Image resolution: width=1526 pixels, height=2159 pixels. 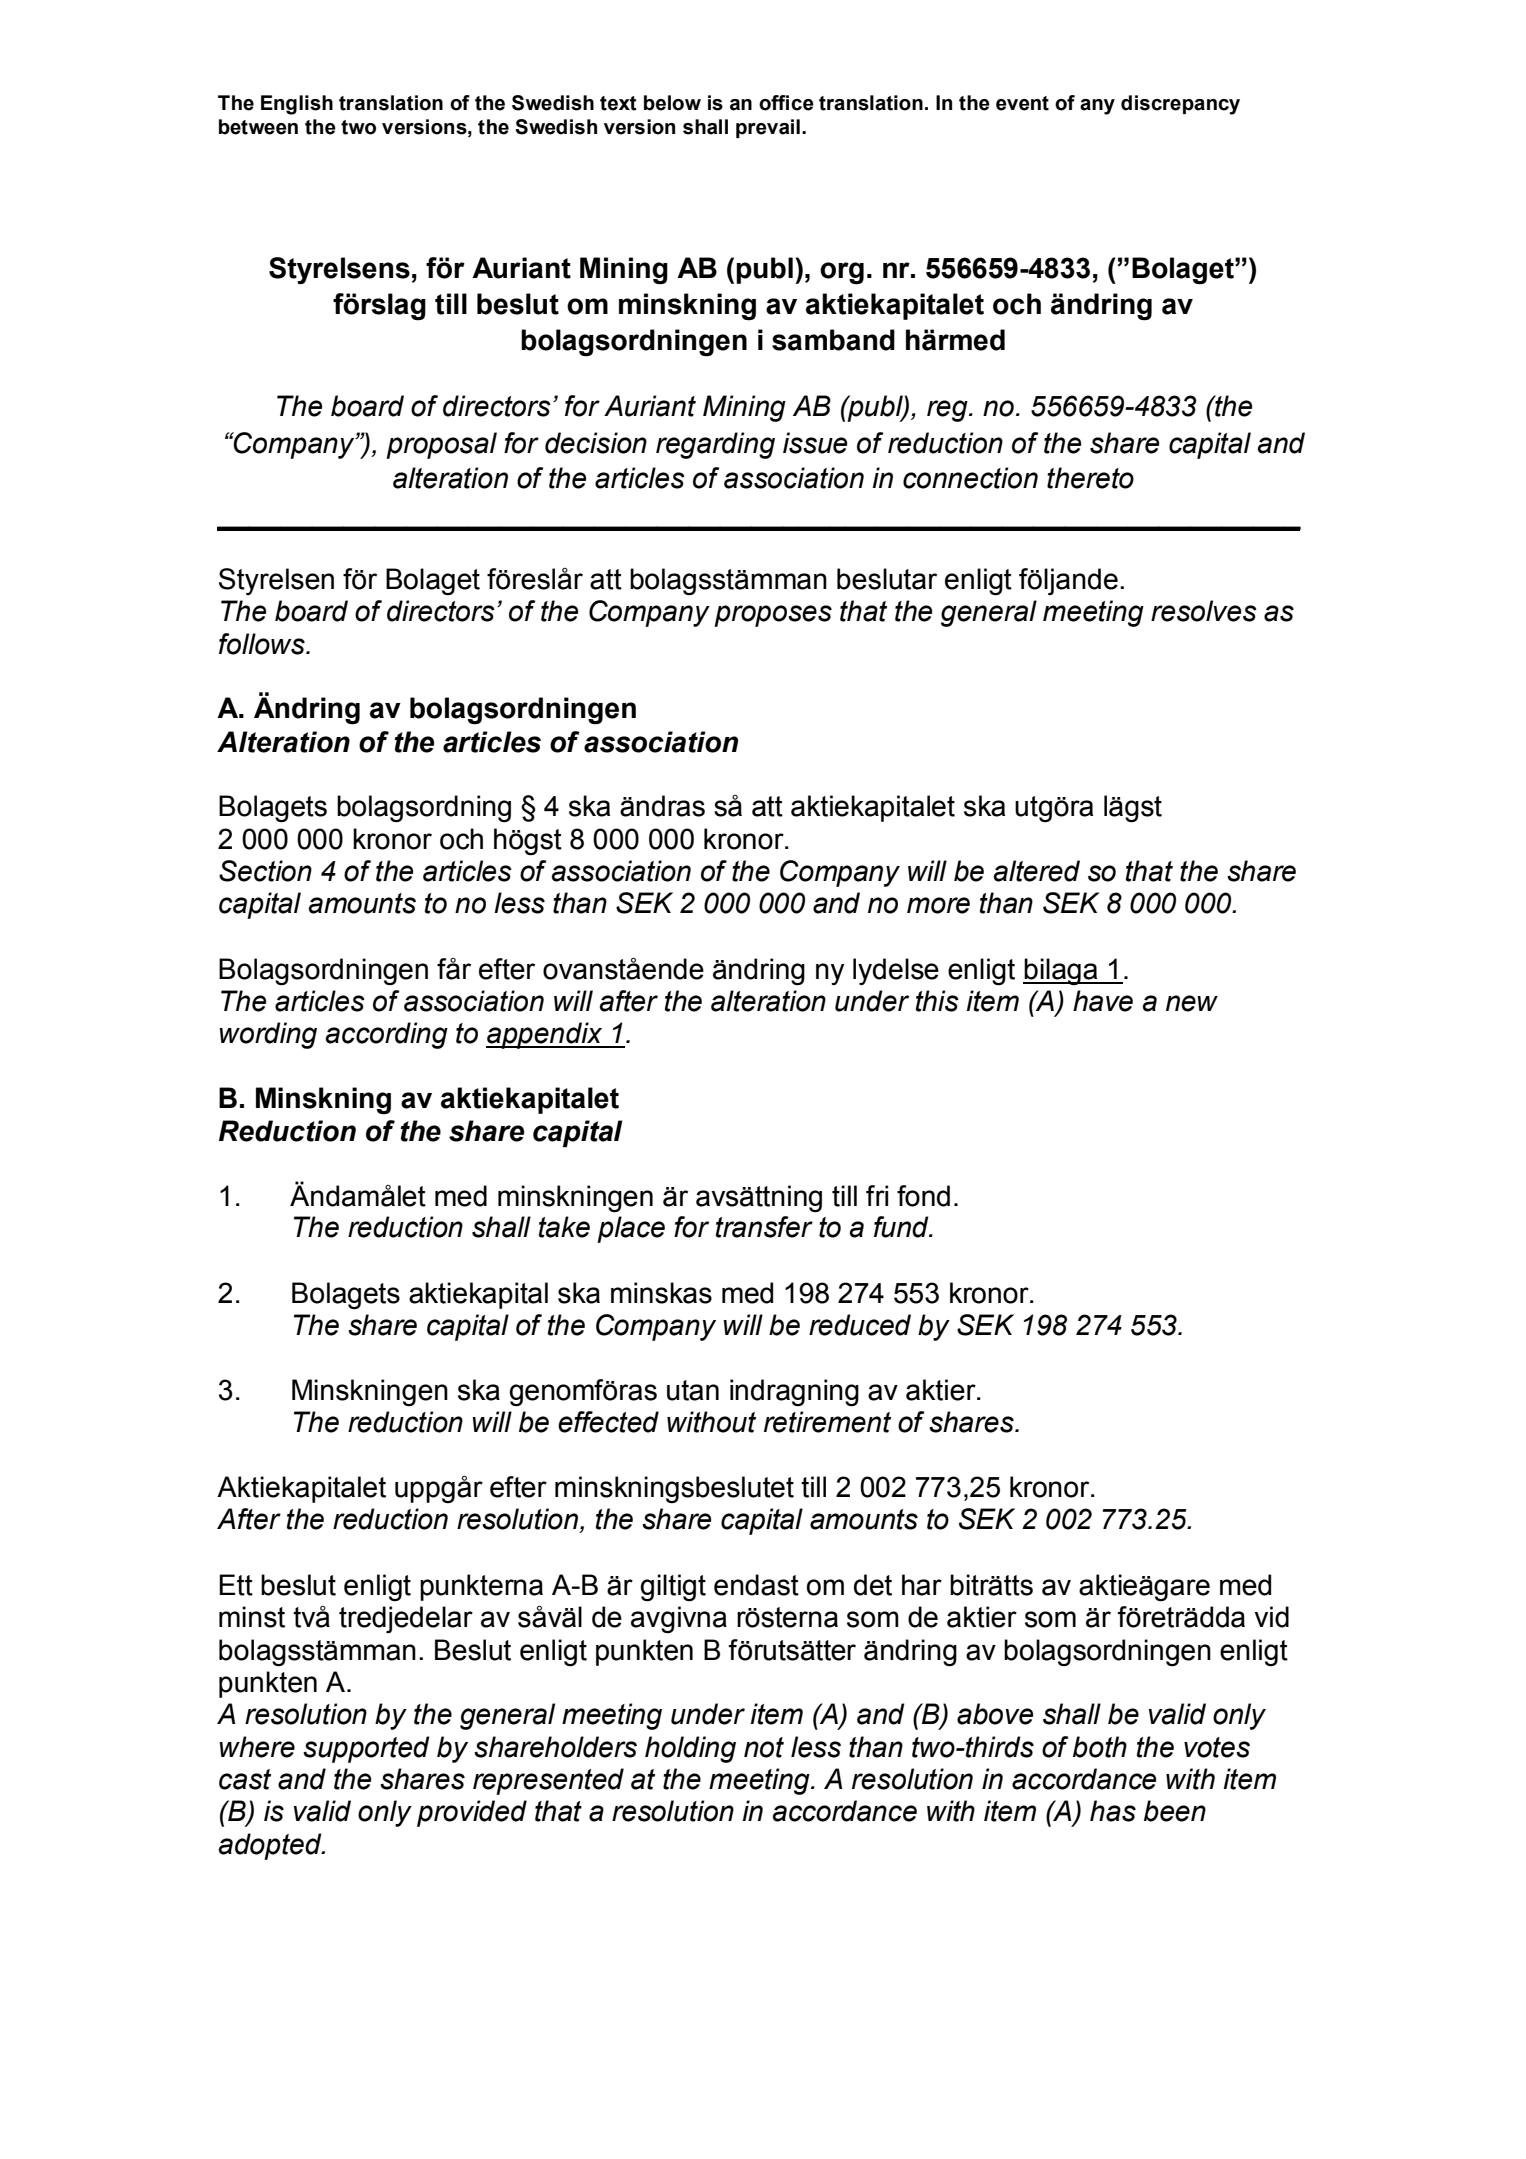 I want to click on transfer, so click(x=764, y=1227).
